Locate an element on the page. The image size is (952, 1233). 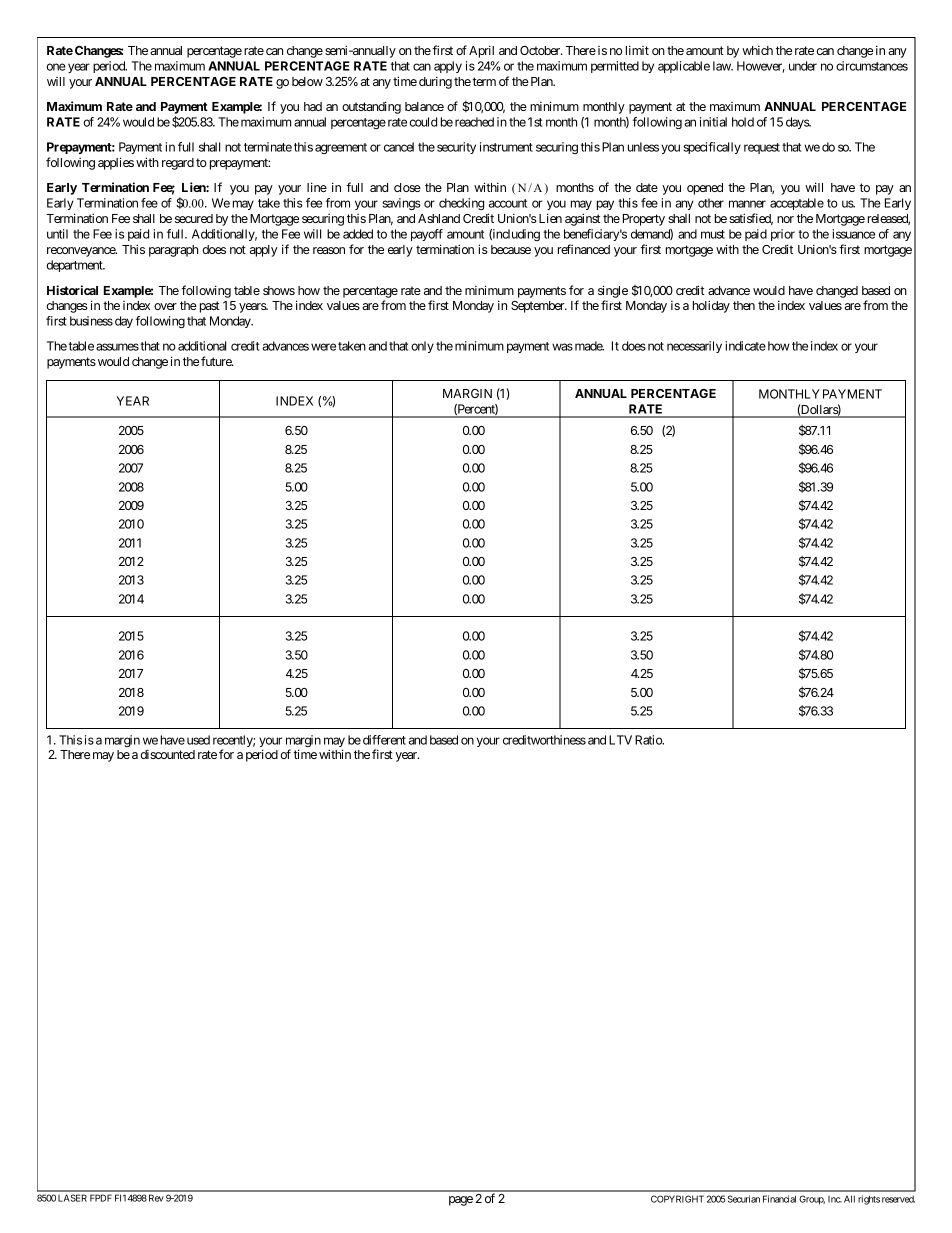
only is located at coordinates (422, 347).
